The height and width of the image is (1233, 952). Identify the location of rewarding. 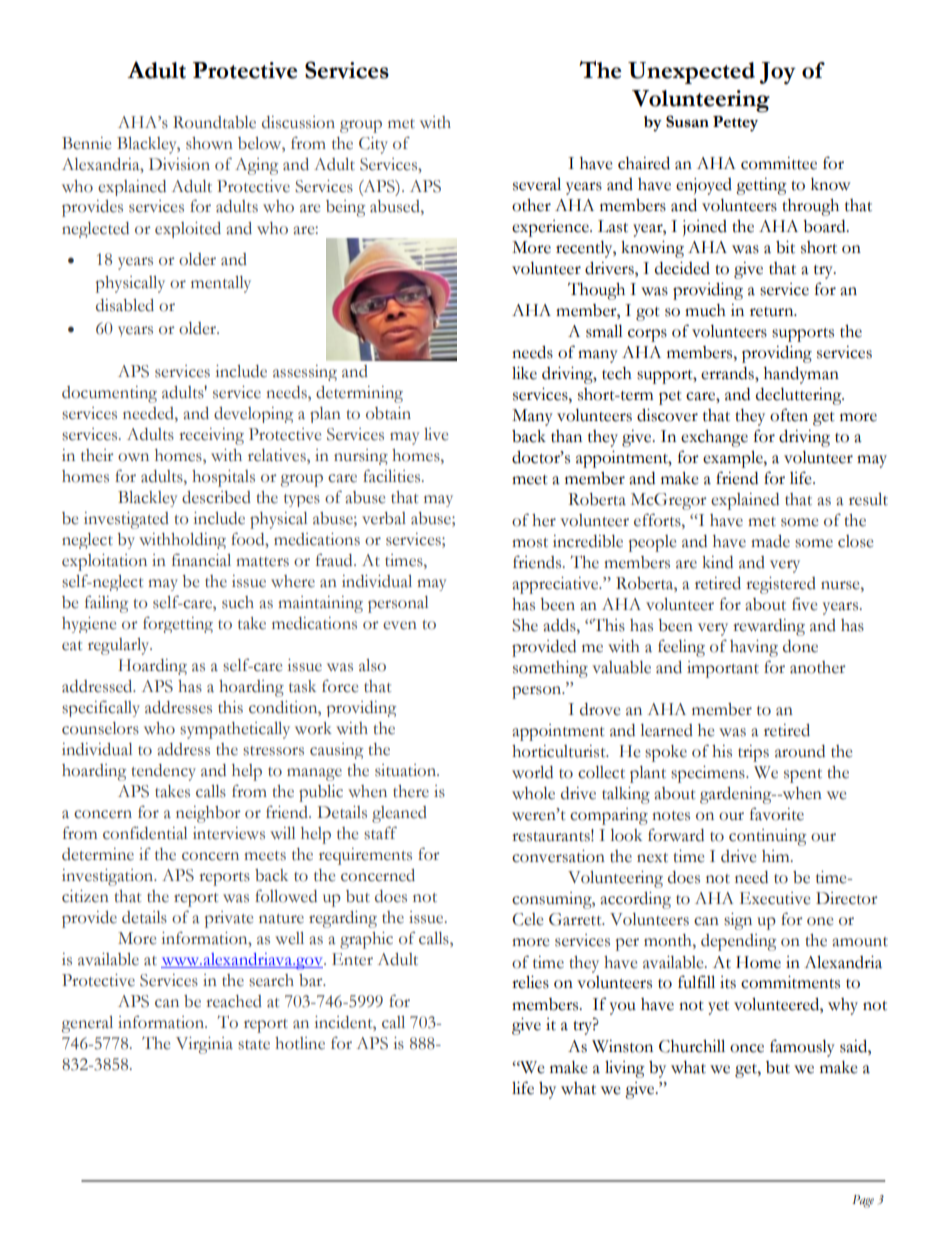
(769, 627).
